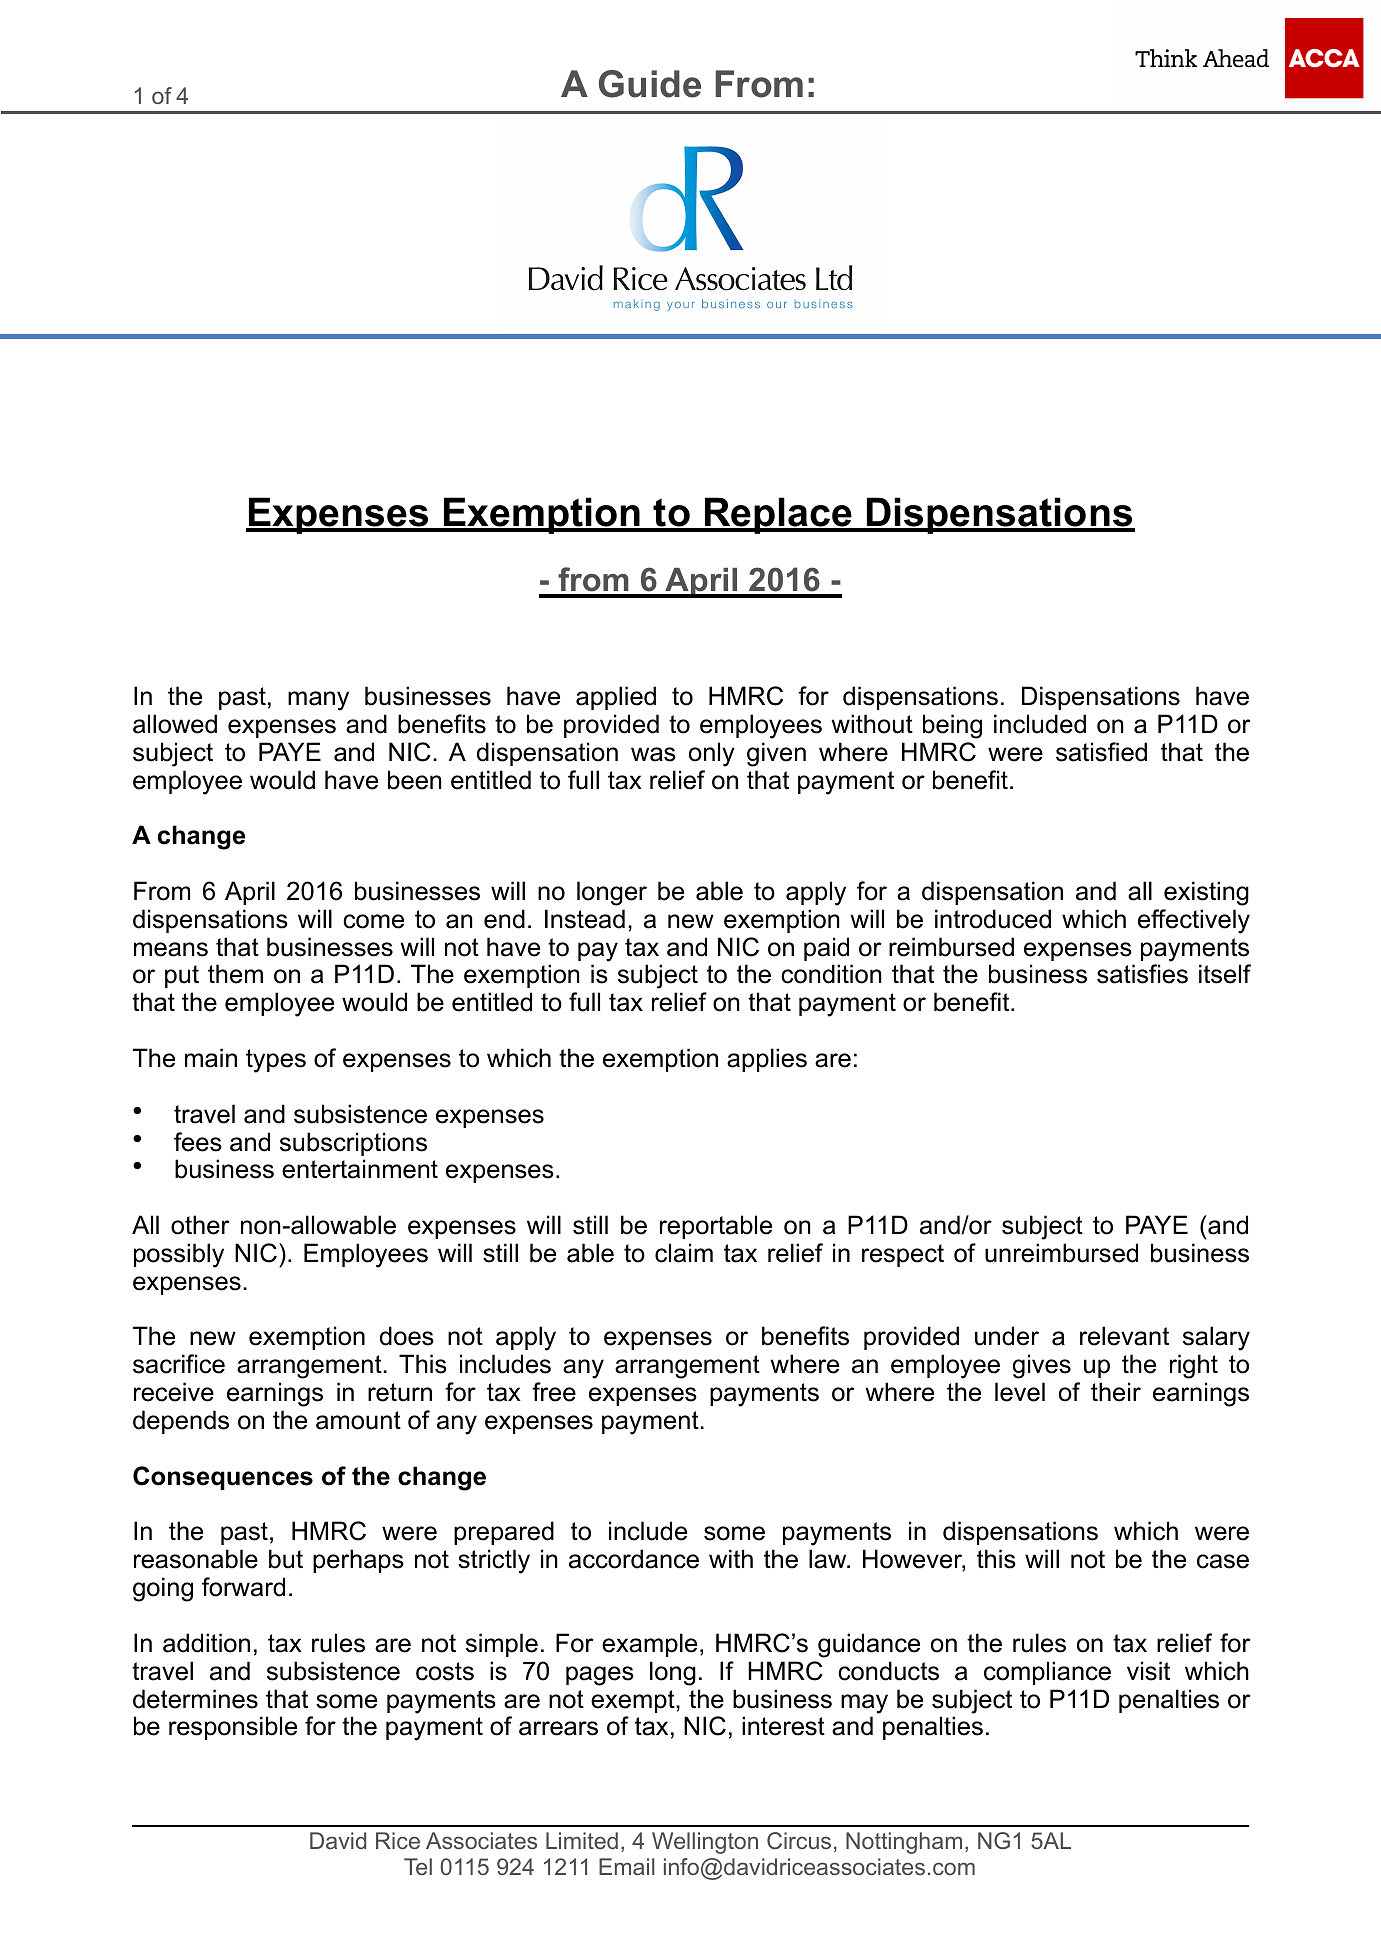 The image size is (1381, 1954). I want to click on applies, so click(767, 1060).
